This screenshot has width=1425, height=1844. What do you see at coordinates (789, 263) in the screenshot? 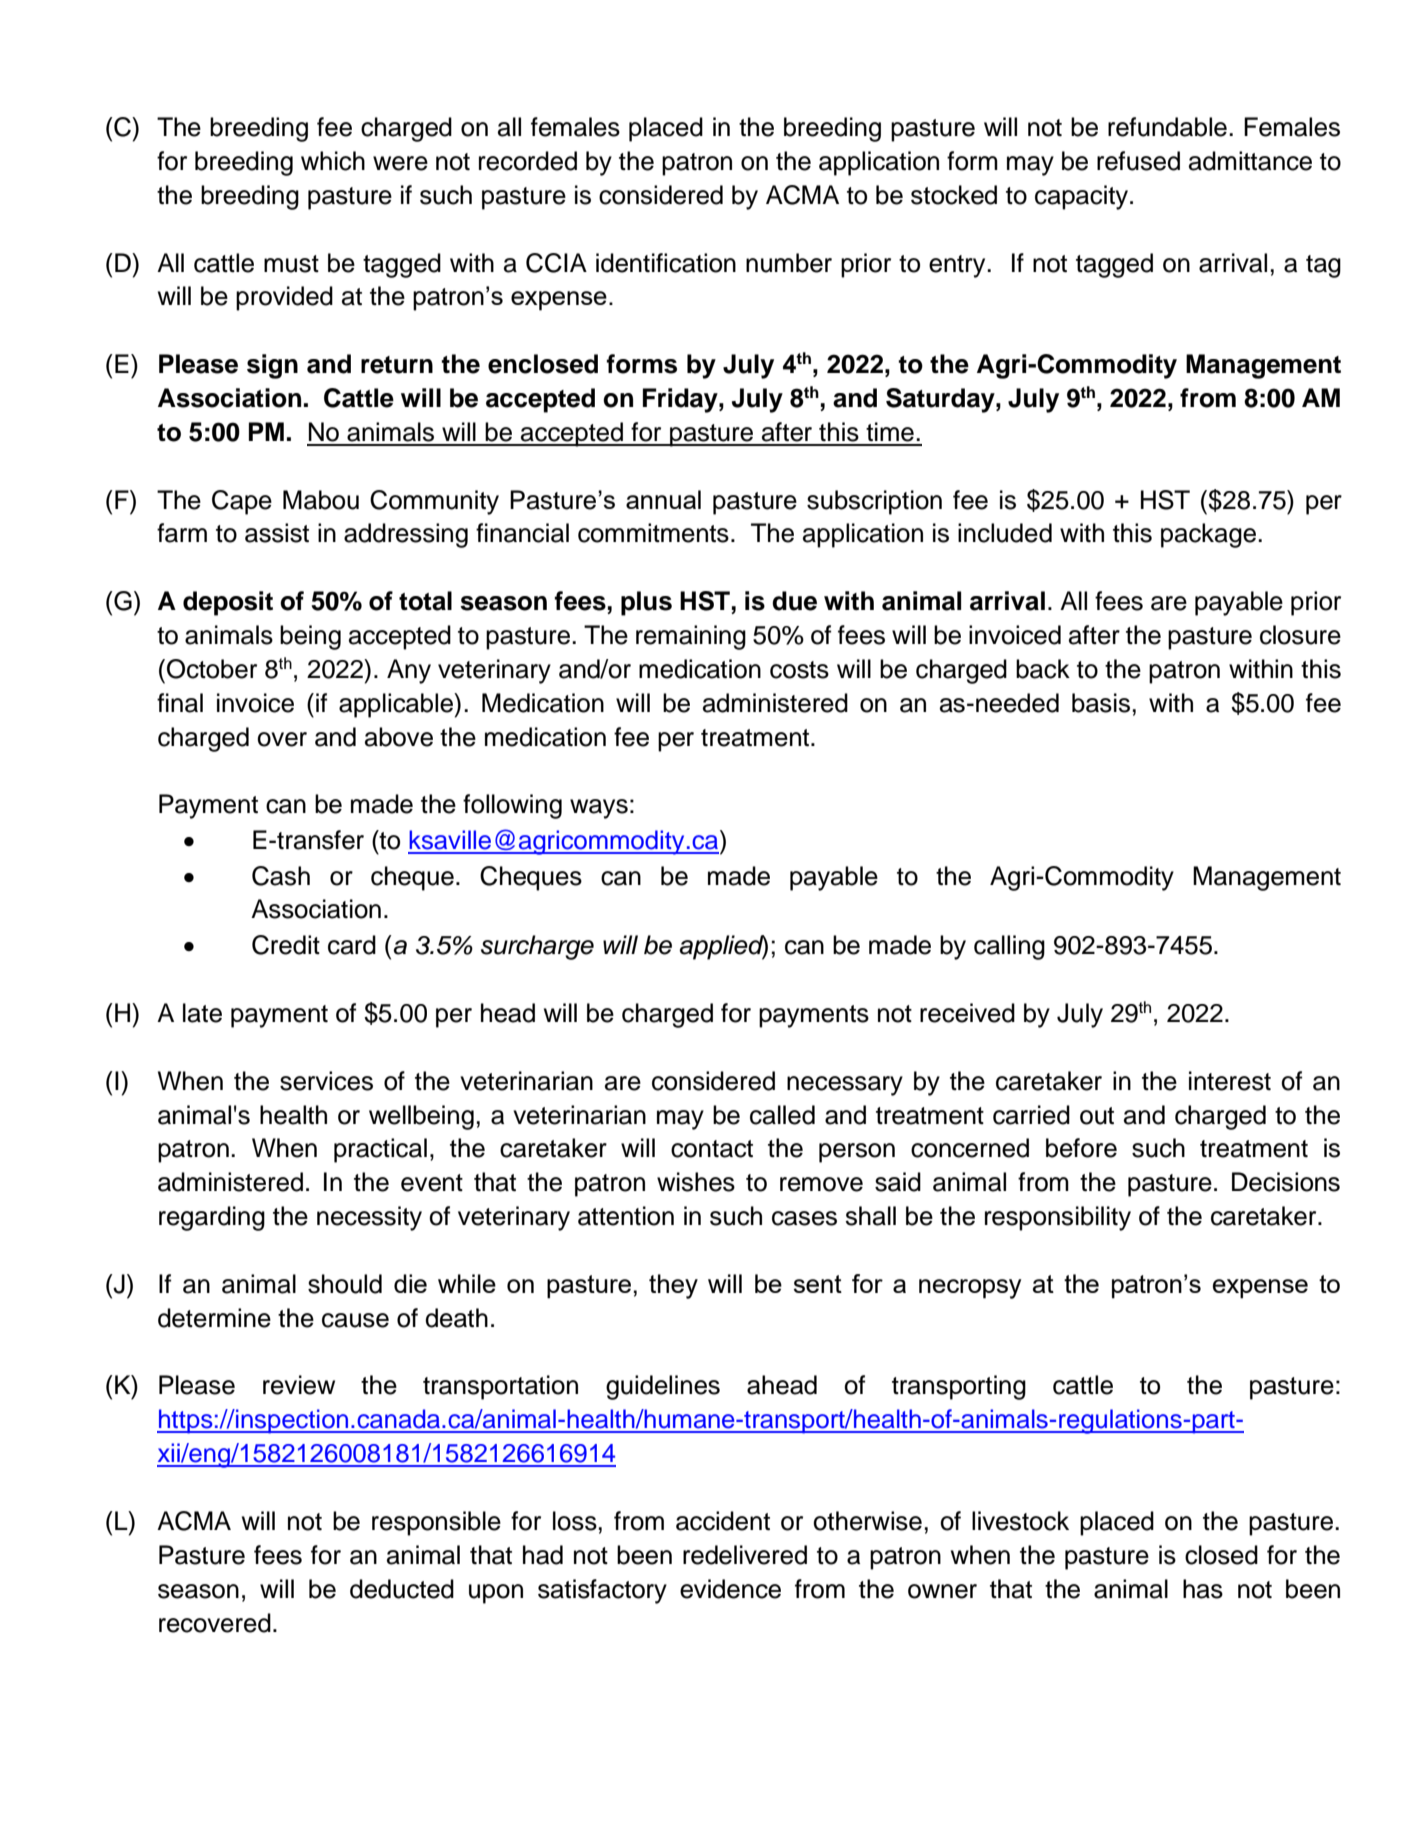
I see `number` at bounding box center [789, 263].
